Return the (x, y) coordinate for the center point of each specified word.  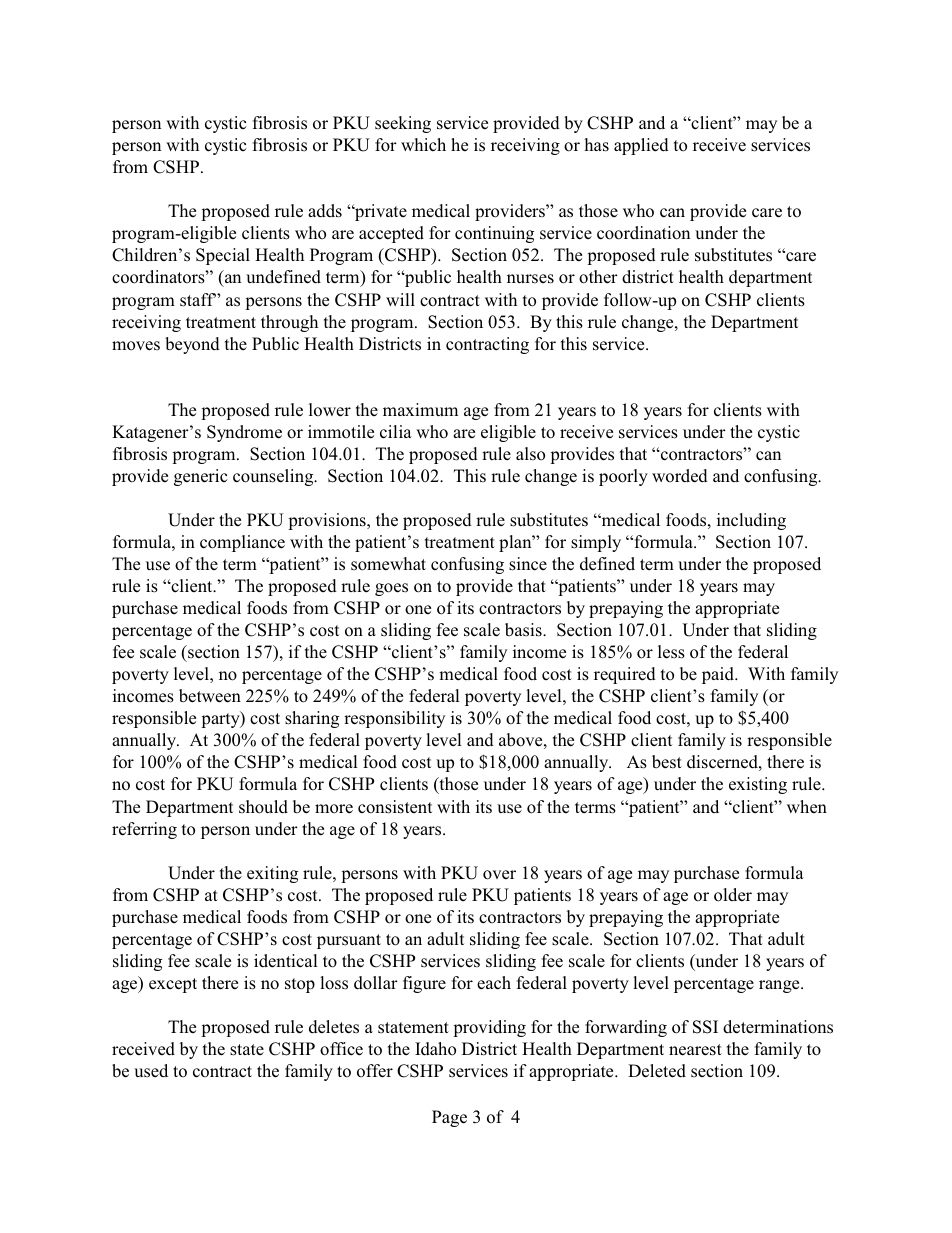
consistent (395, 807)
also (530, 454)
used (151, 1071)
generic (200, 477)
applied (641, 146)
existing (758, 785)
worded (680, 476)
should (263, 807)
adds (325, 211)
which (423, 144)
